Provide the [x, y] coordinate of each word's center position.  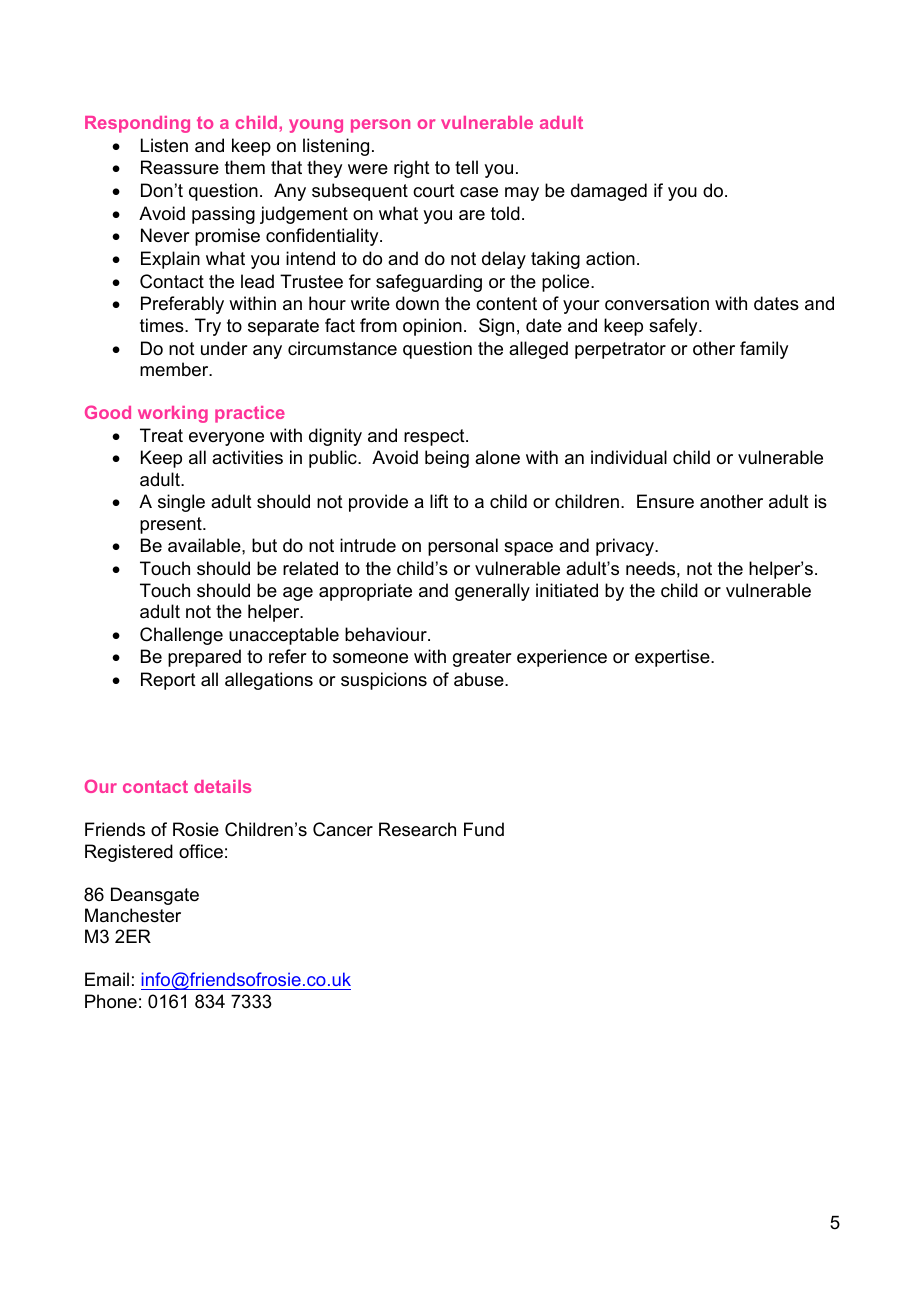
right [412, 169]
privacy [626, 547]
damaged [609, 192]
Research [417, 829]
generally [492, 592]
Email [107, 979]
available [205, 545]
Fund [484, 829]
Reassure [180, 167]
